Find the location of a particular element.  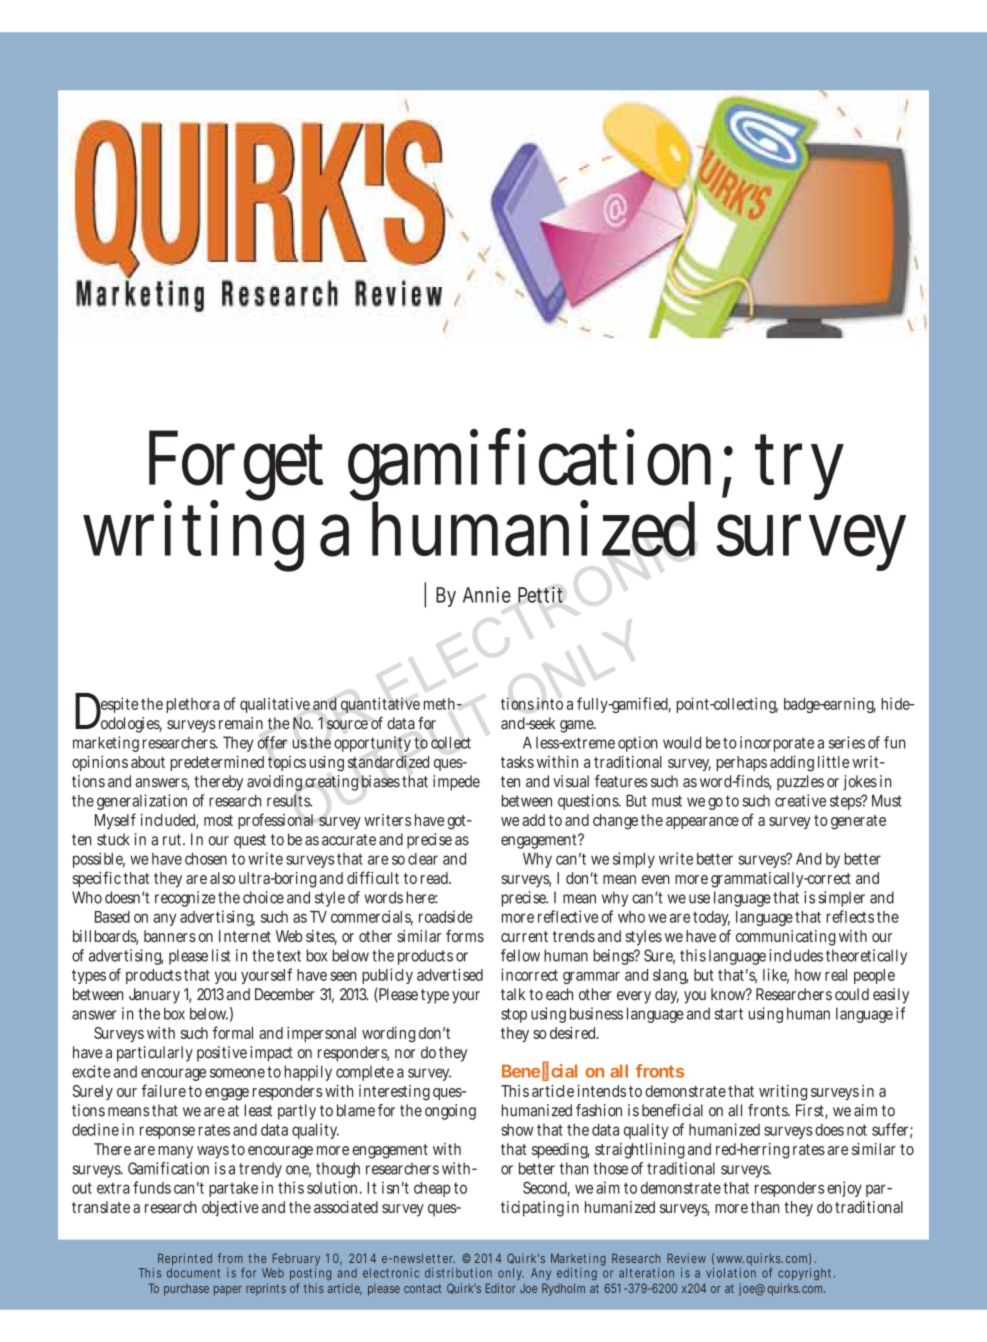

try is located at coordinates (799, 468).
